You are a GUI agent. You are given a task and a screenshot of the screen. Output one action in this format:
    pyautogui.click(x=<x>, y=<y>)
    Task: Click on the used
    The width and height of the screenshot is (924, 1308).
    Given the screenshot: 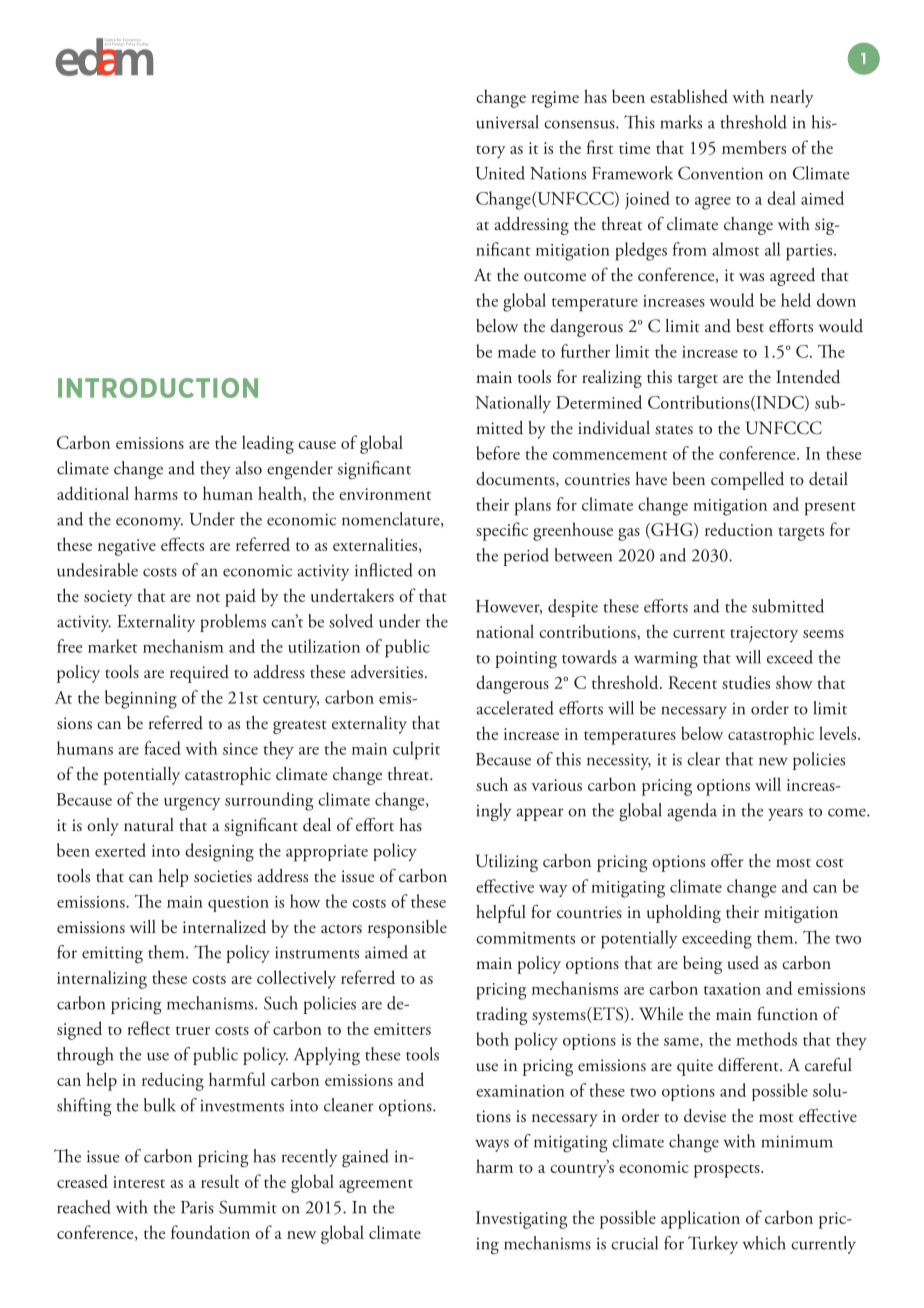 What is the action you would take?
    pyautogui.click(x=743, y=963)
